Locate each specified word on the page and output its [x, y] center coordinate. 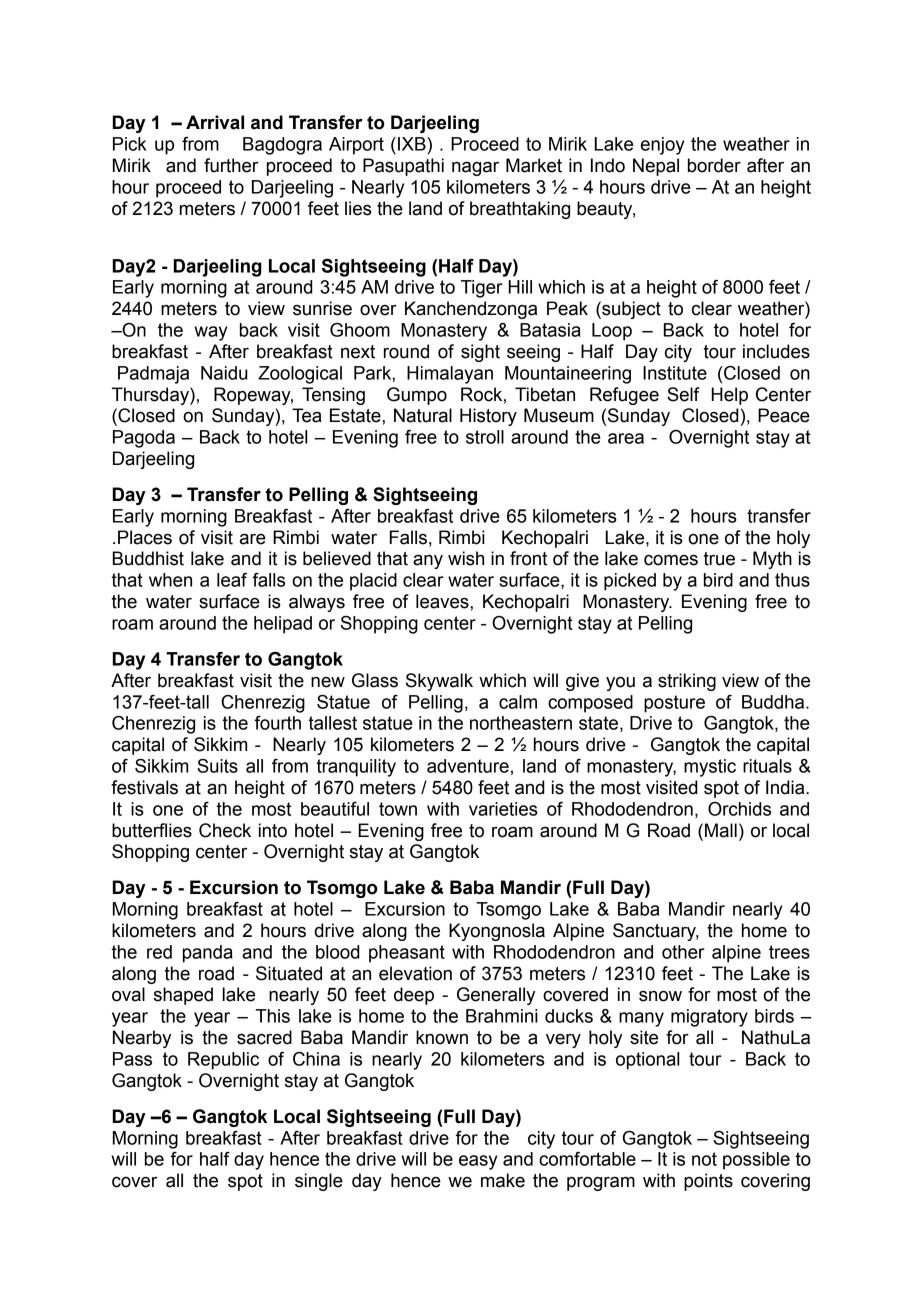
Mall [721, 830]
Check [225, 830]
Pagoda [144, 439]
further [231, 165]
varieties [503, 809]
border [714, 165]
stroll [485, 437]
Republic [223, 1061]
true [719, 559]
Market [534, 165]
